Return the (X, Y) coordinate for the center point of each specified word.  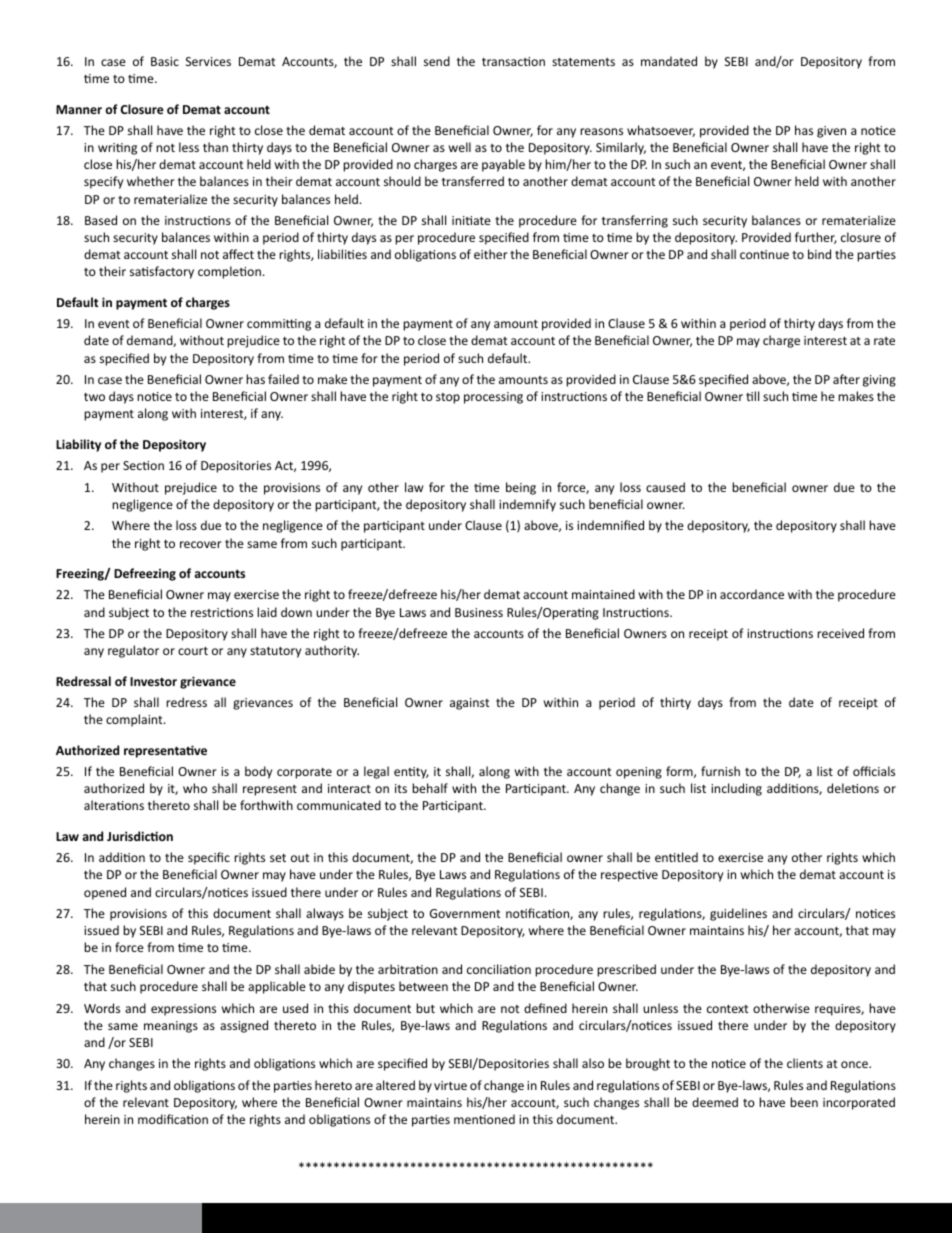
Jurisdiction (140, 836)
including (736, 789)
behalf (430, 788)
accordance (752, 594)
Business (479, 612)
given (831, 132)
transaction (513, 61)
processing (493, 398)
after (846, 379)
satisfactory (162, 272)
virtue (450, 1085)
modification (173, 1119)
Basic (165, 61)
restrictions (222, 612)
